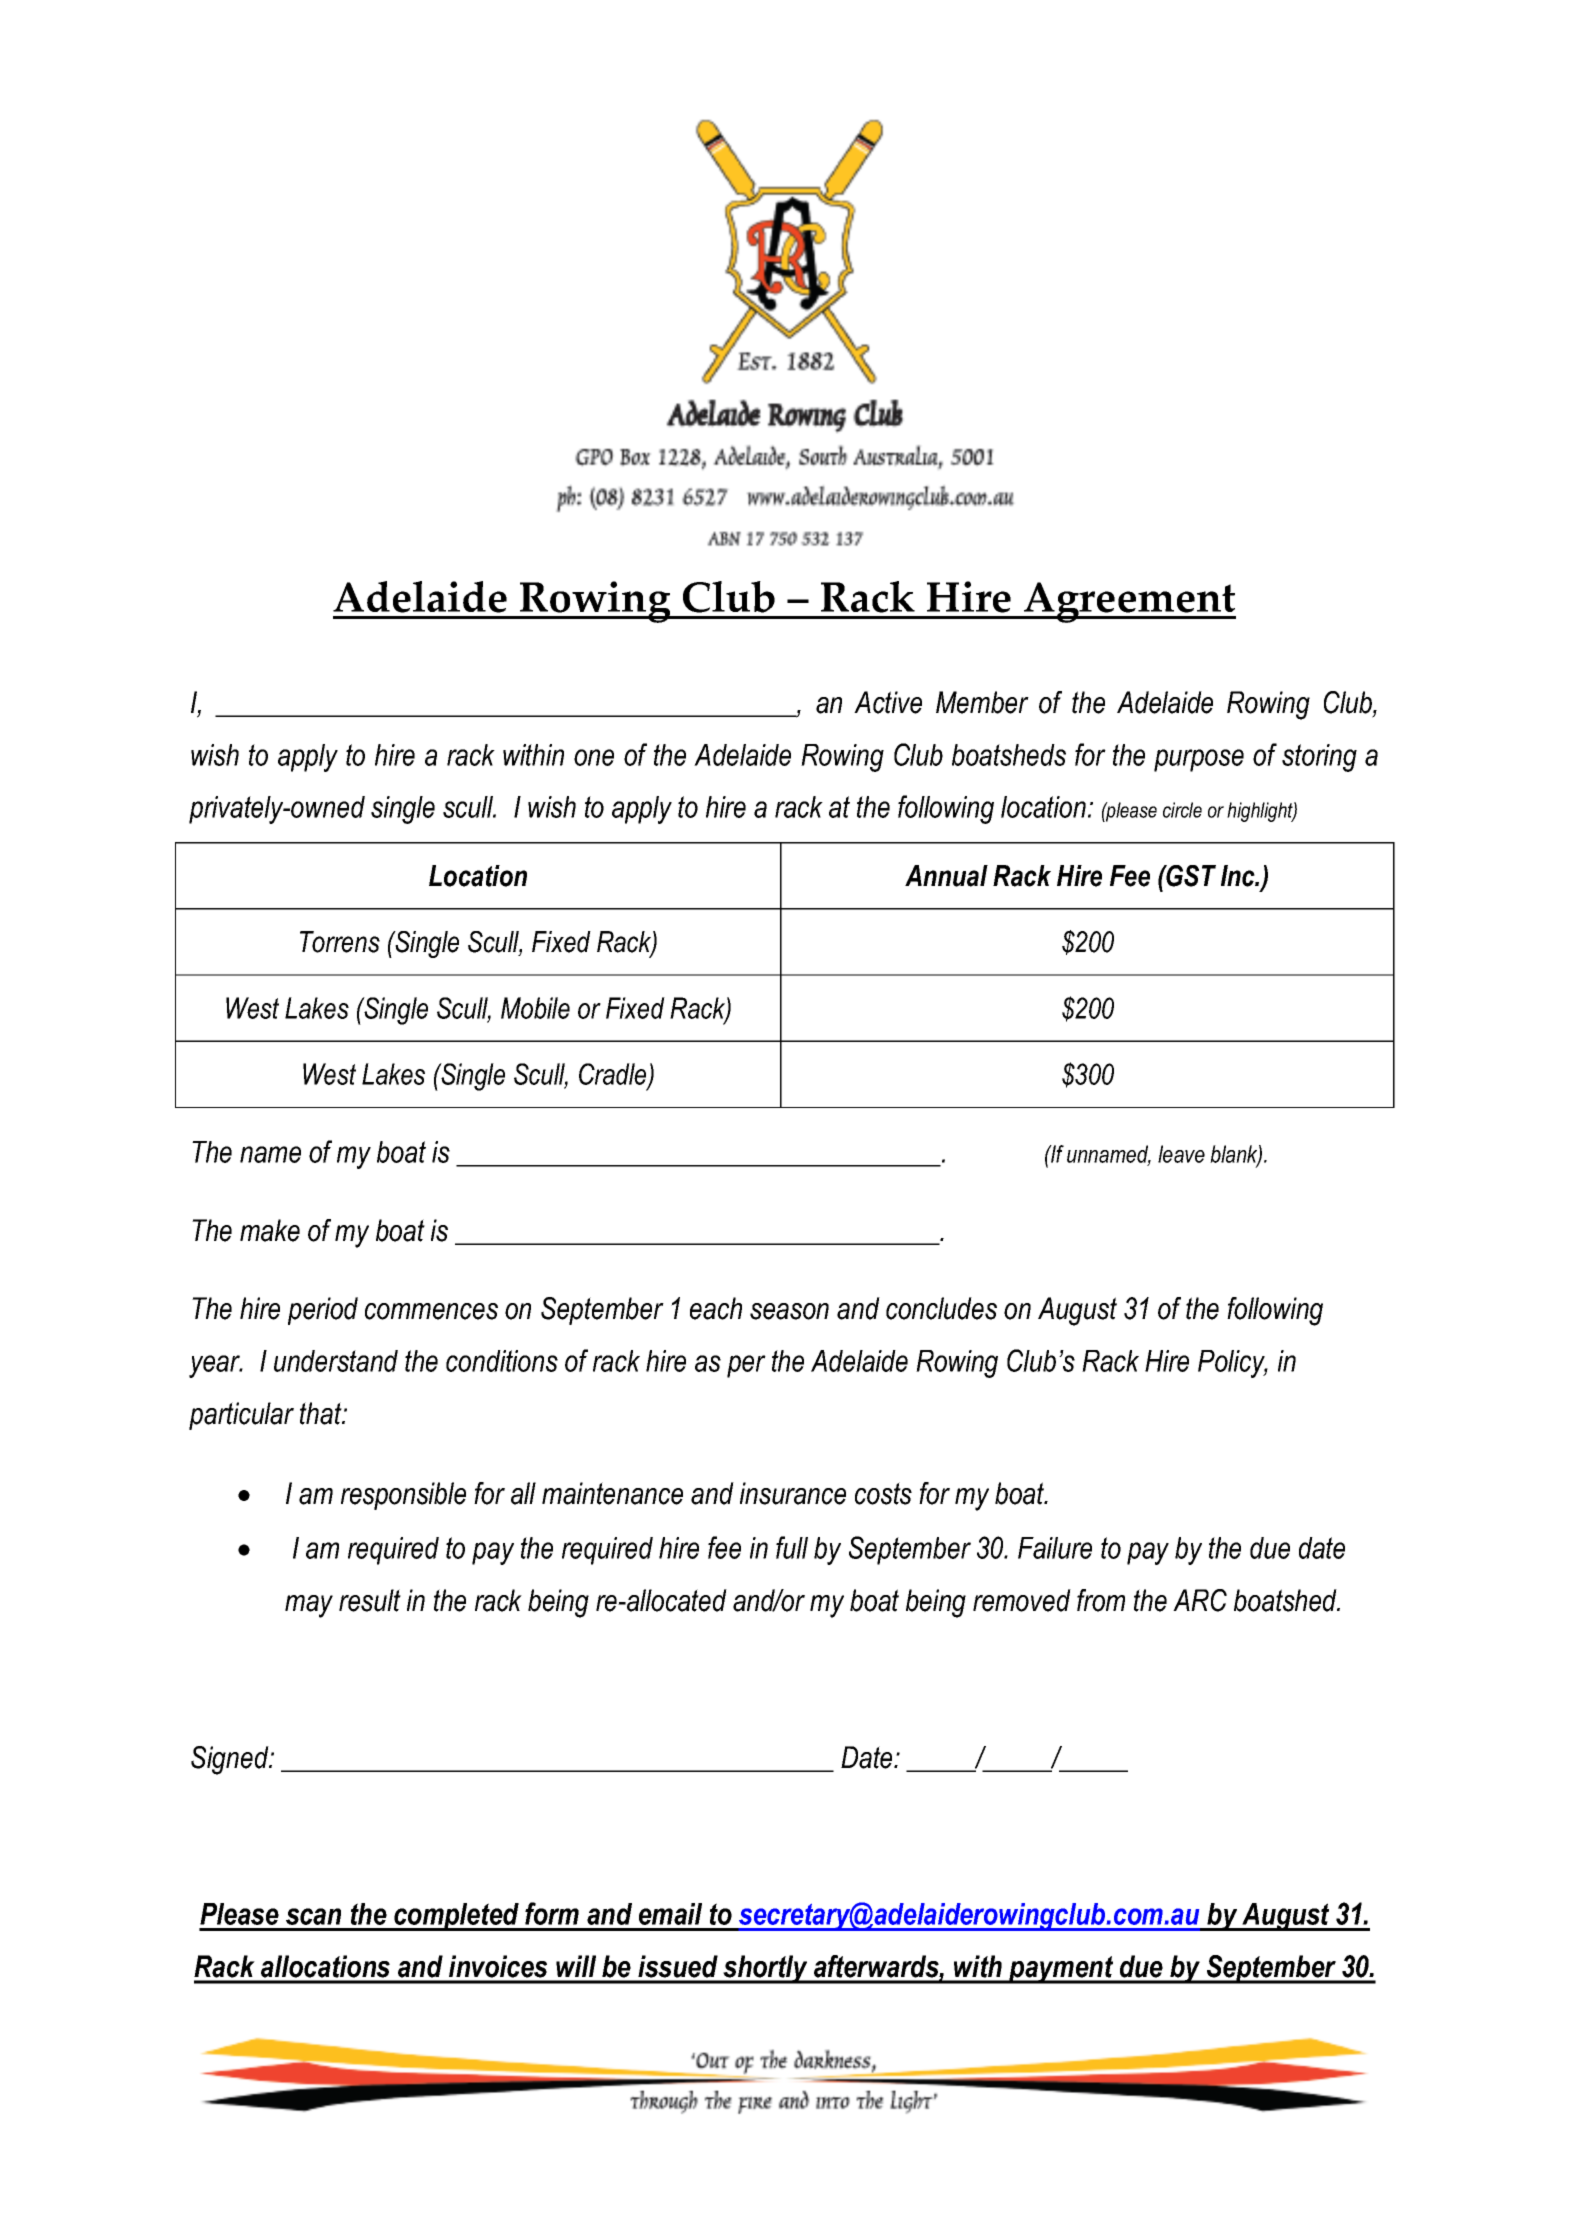  I want to click on period, so click(323, 1311).
